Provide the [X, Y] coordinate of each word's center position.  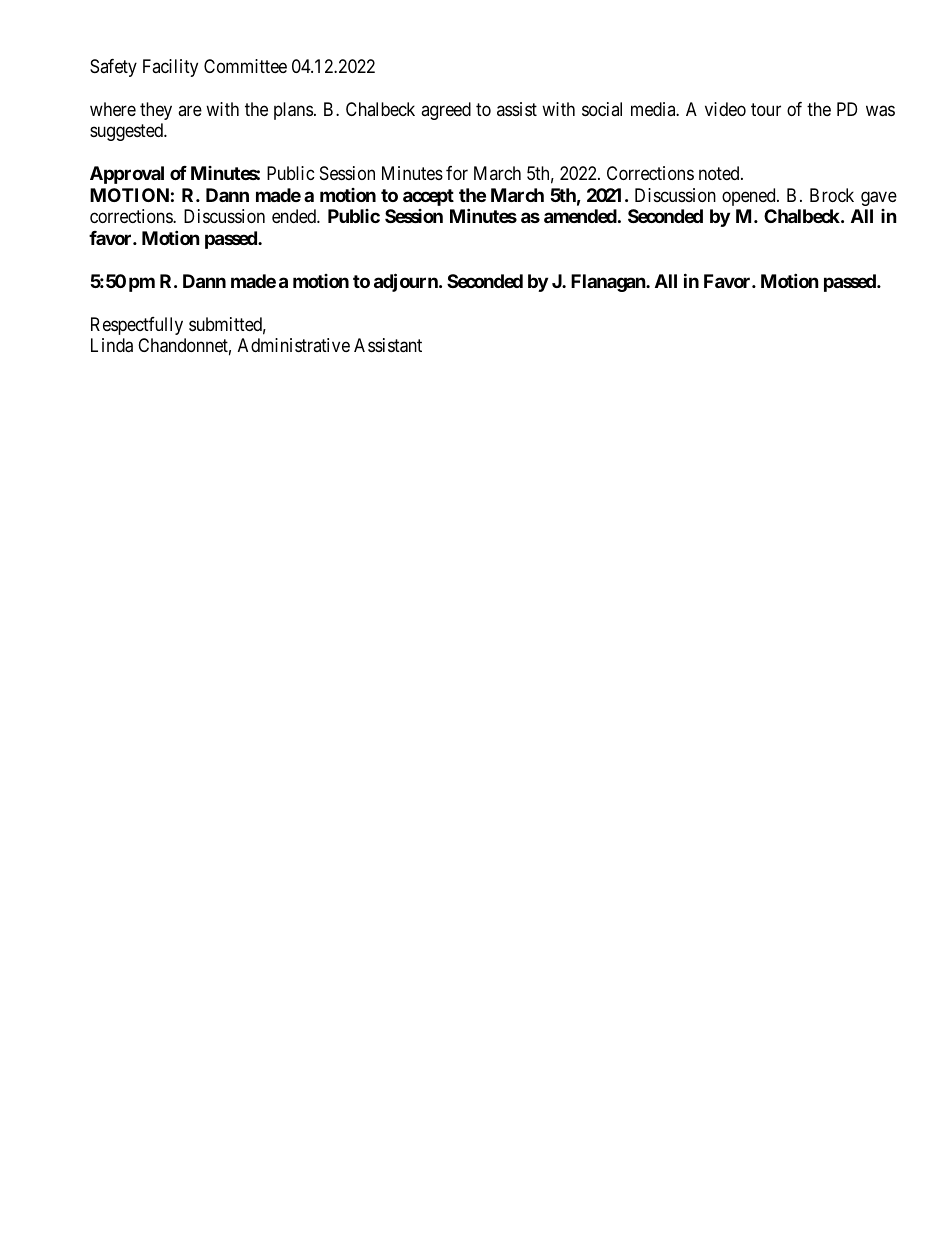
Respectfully [137, 326]
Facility [170, 68]
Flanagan [609, 283]
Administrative [294, 345]
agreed [446, 111]
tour [766, 109]
